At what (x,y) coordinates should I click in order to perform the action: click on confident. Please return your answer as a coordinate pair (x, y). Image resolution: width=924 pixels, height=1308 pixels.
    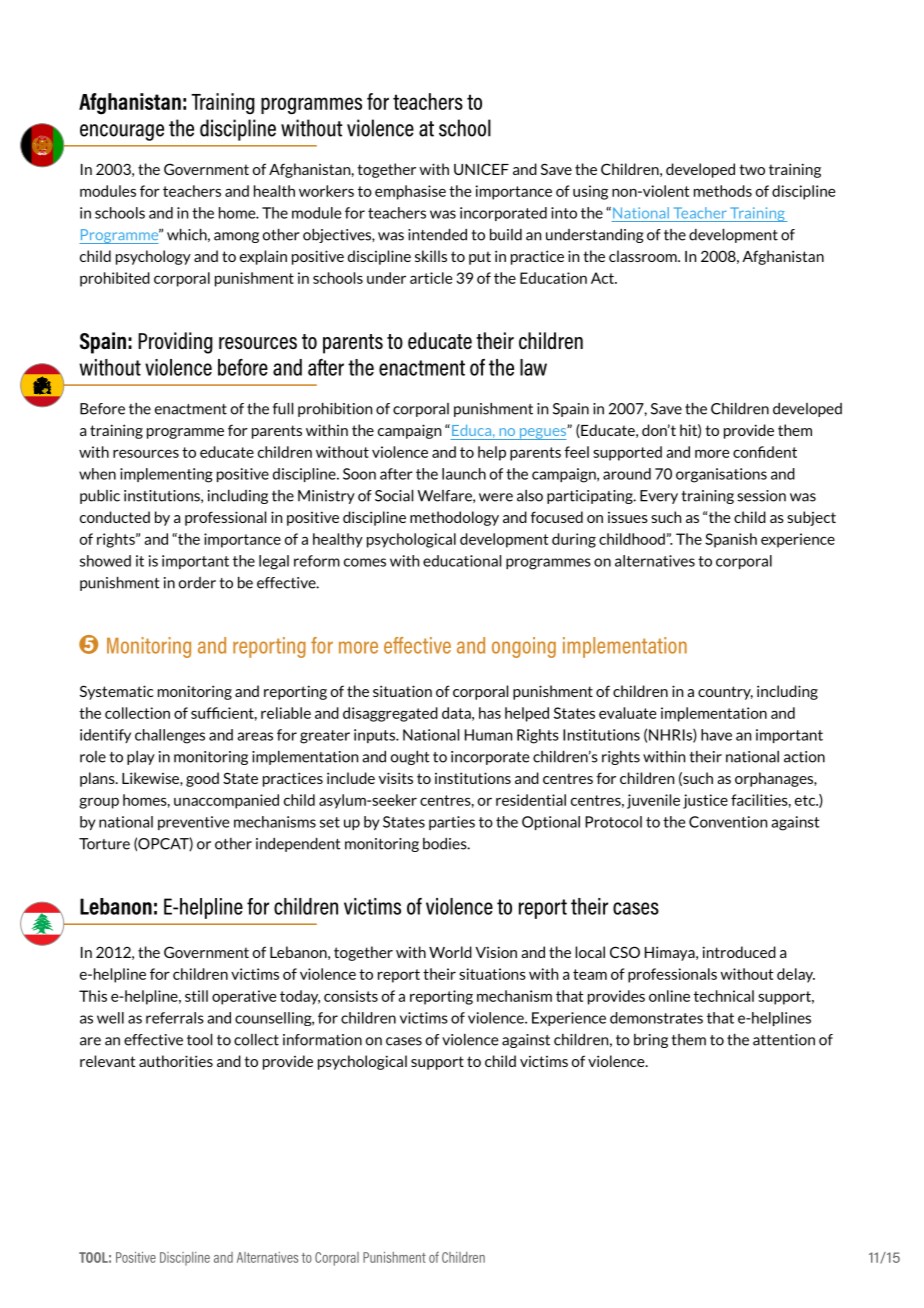
    Looking at the image, I should click on (765, 452).
